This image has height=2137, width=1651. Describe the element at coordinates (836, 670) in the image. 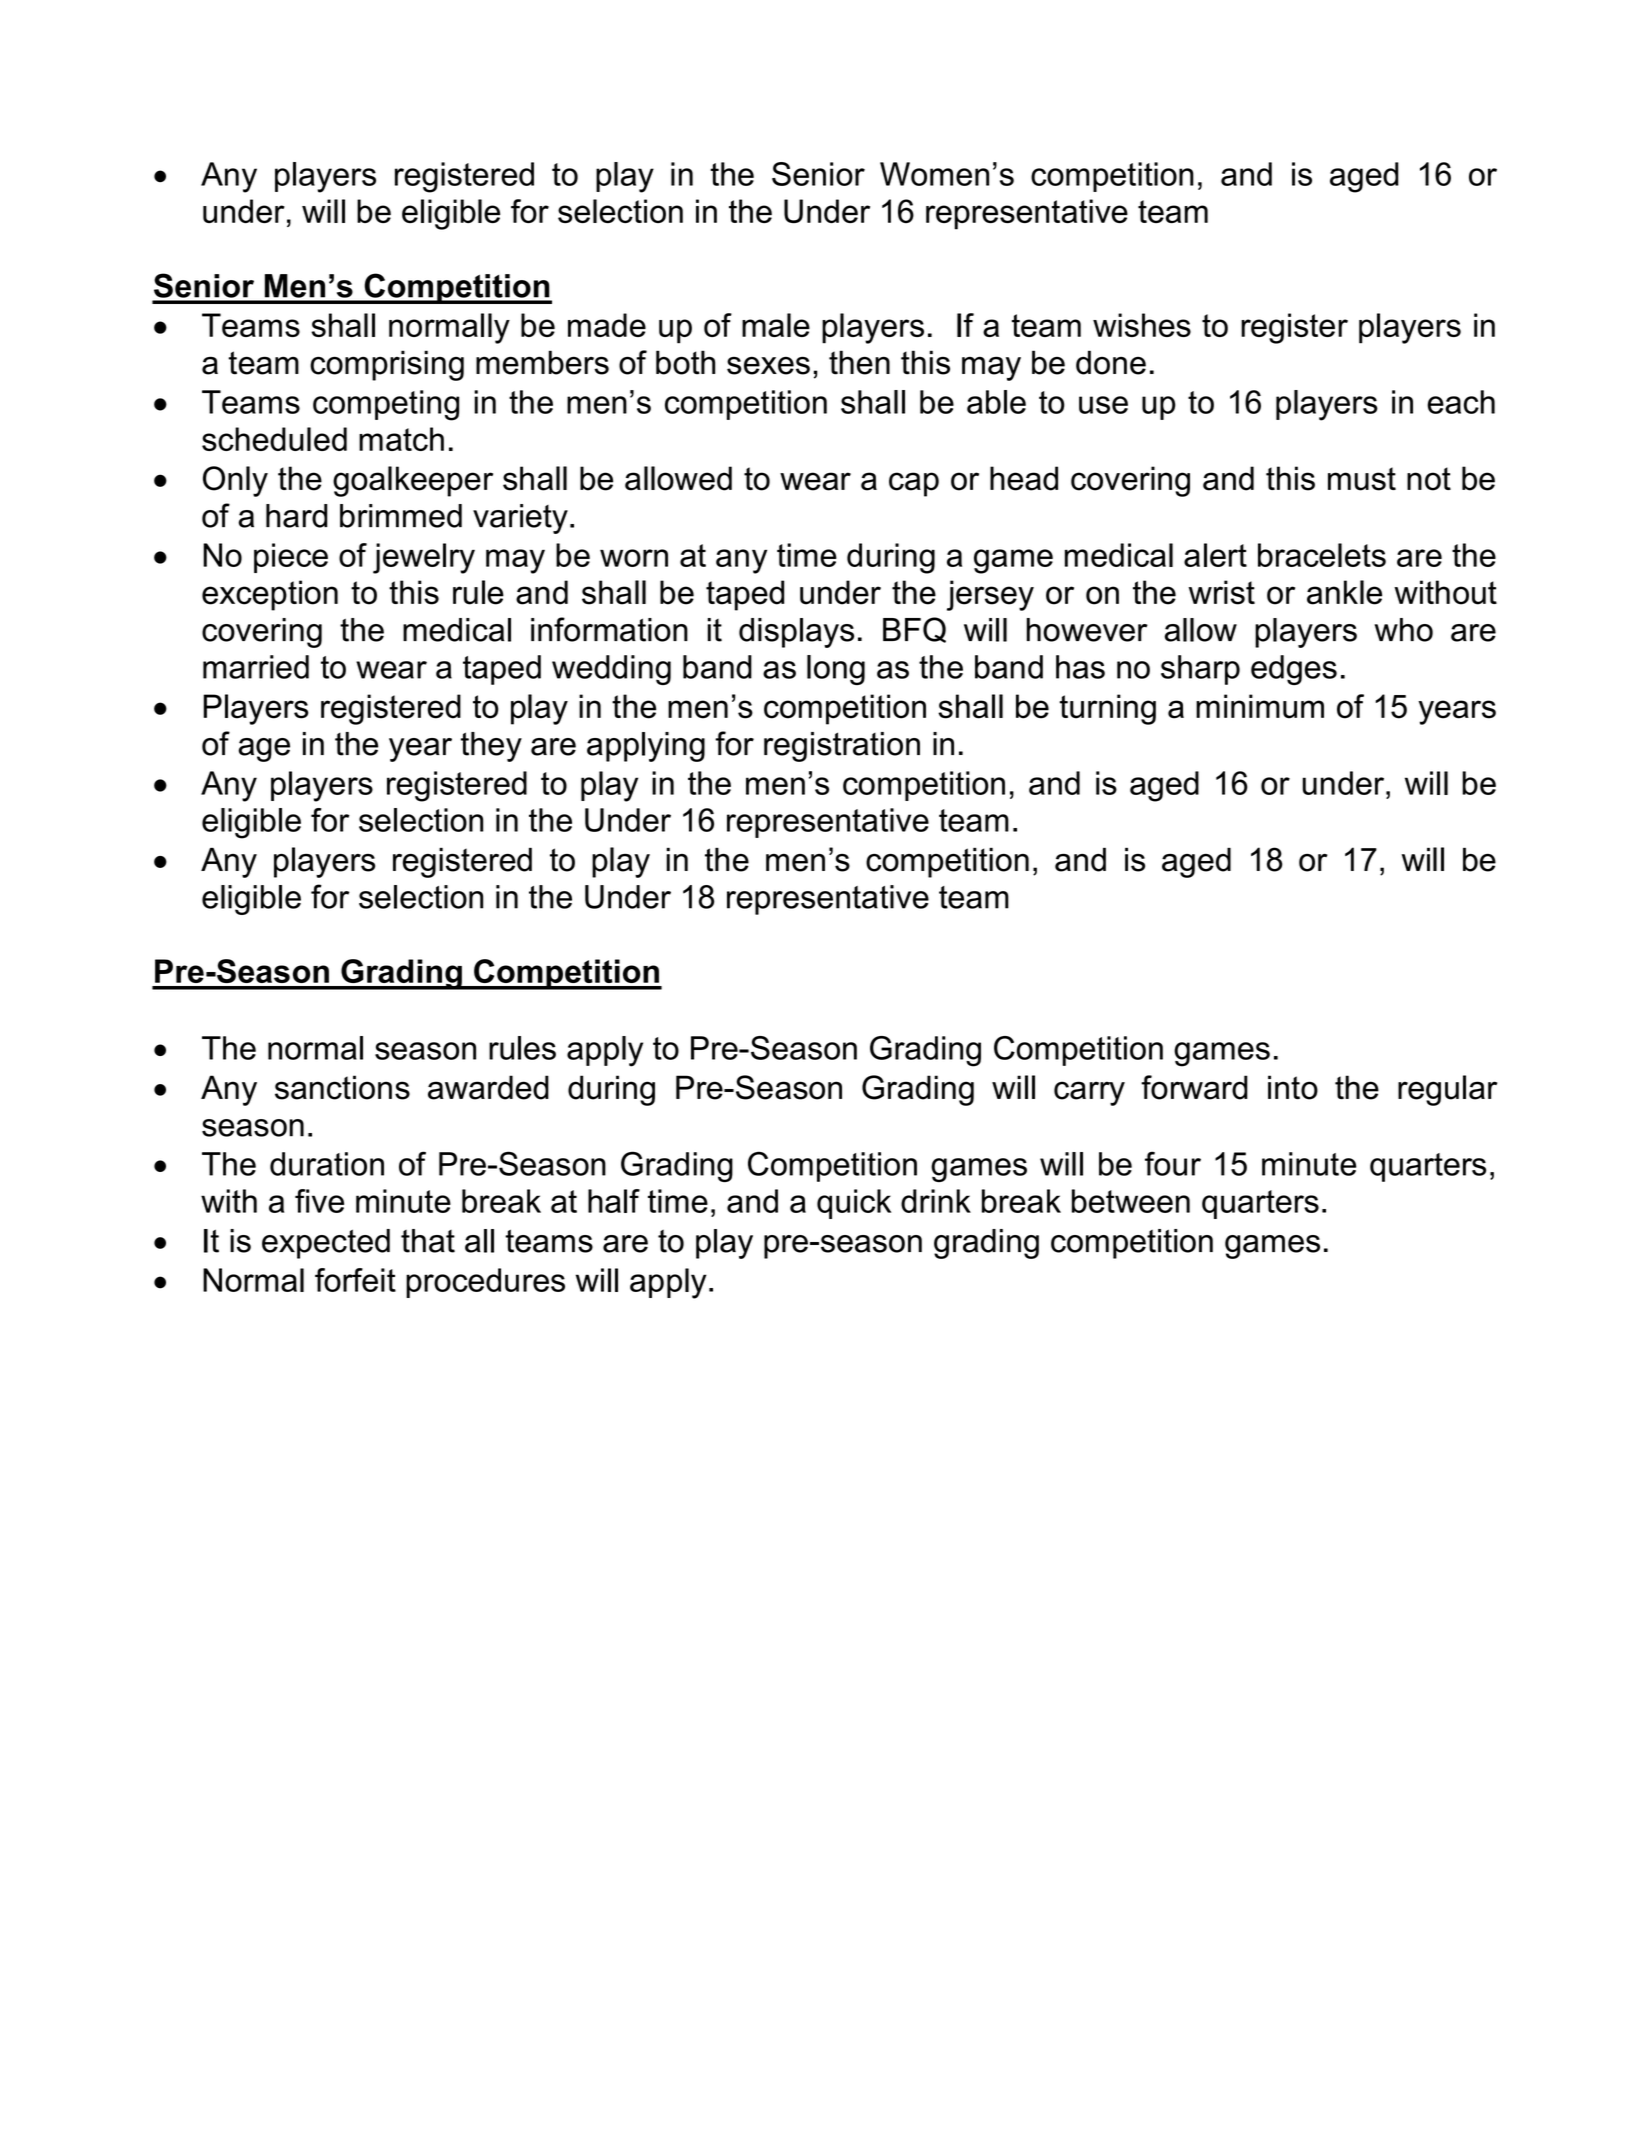

I see `long` at that location.
